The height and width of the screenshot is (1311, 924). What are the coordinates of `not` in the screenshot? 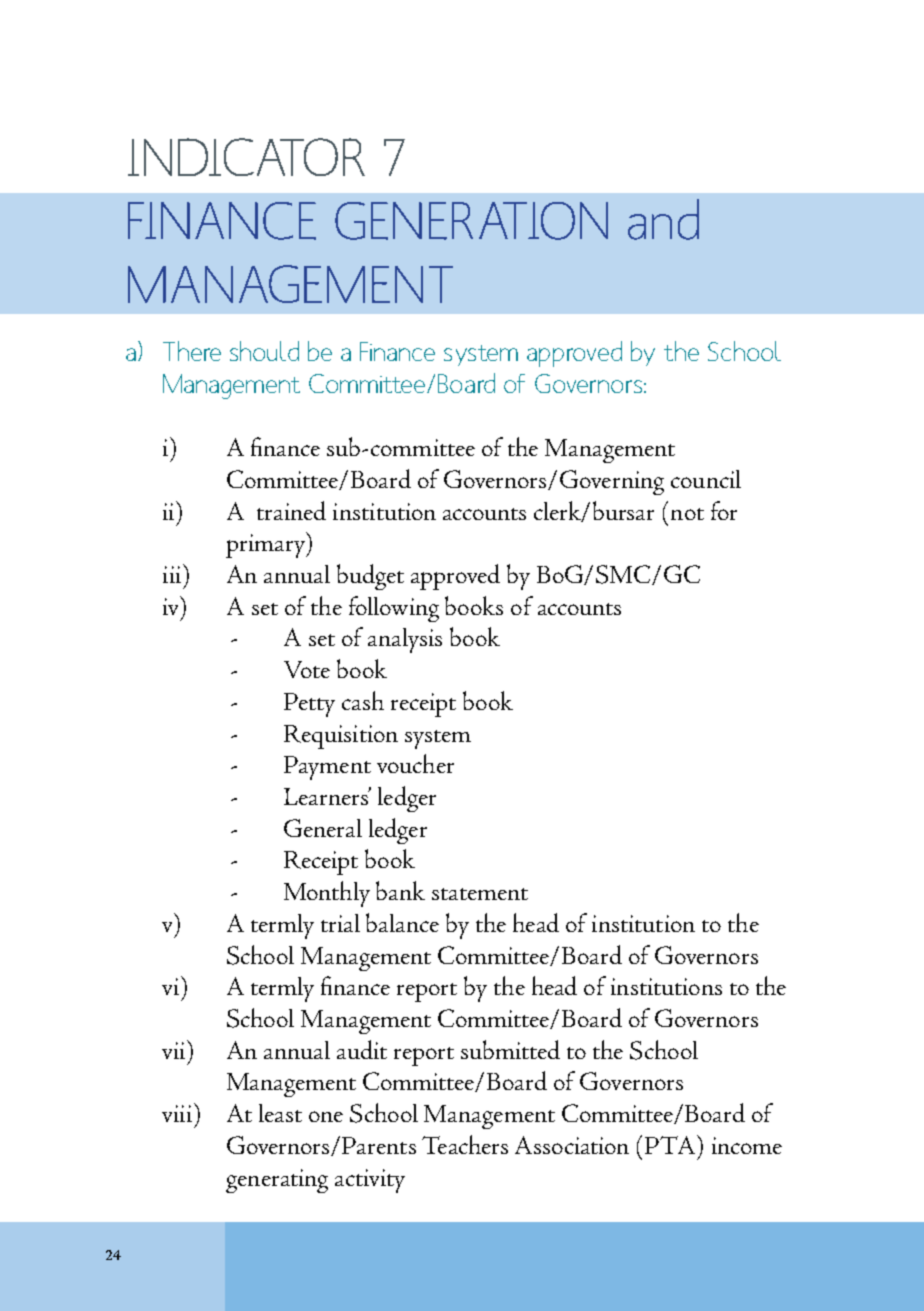 It's located at (687, 514).
